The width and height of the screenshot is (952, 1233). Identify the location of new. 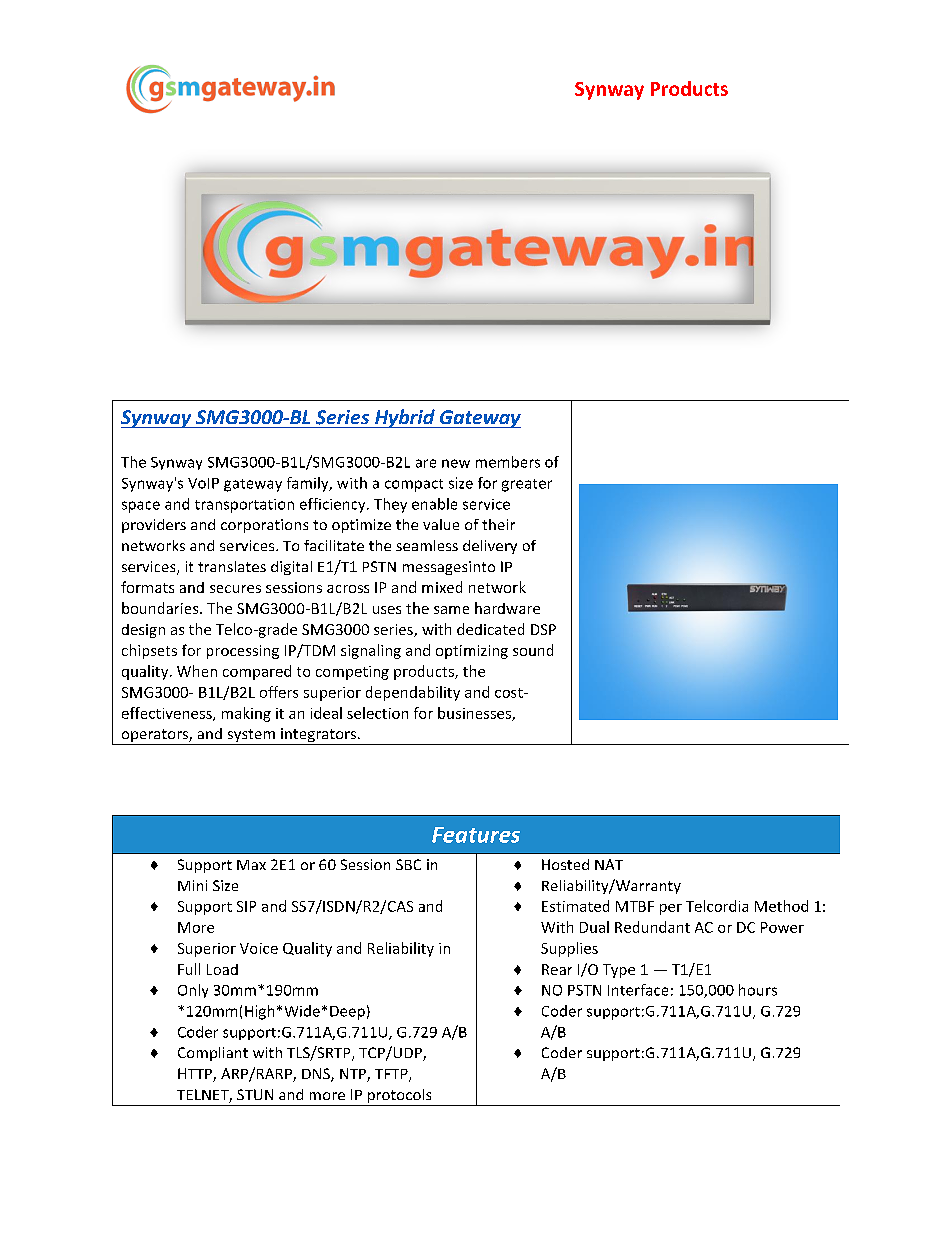
(456, 463).
